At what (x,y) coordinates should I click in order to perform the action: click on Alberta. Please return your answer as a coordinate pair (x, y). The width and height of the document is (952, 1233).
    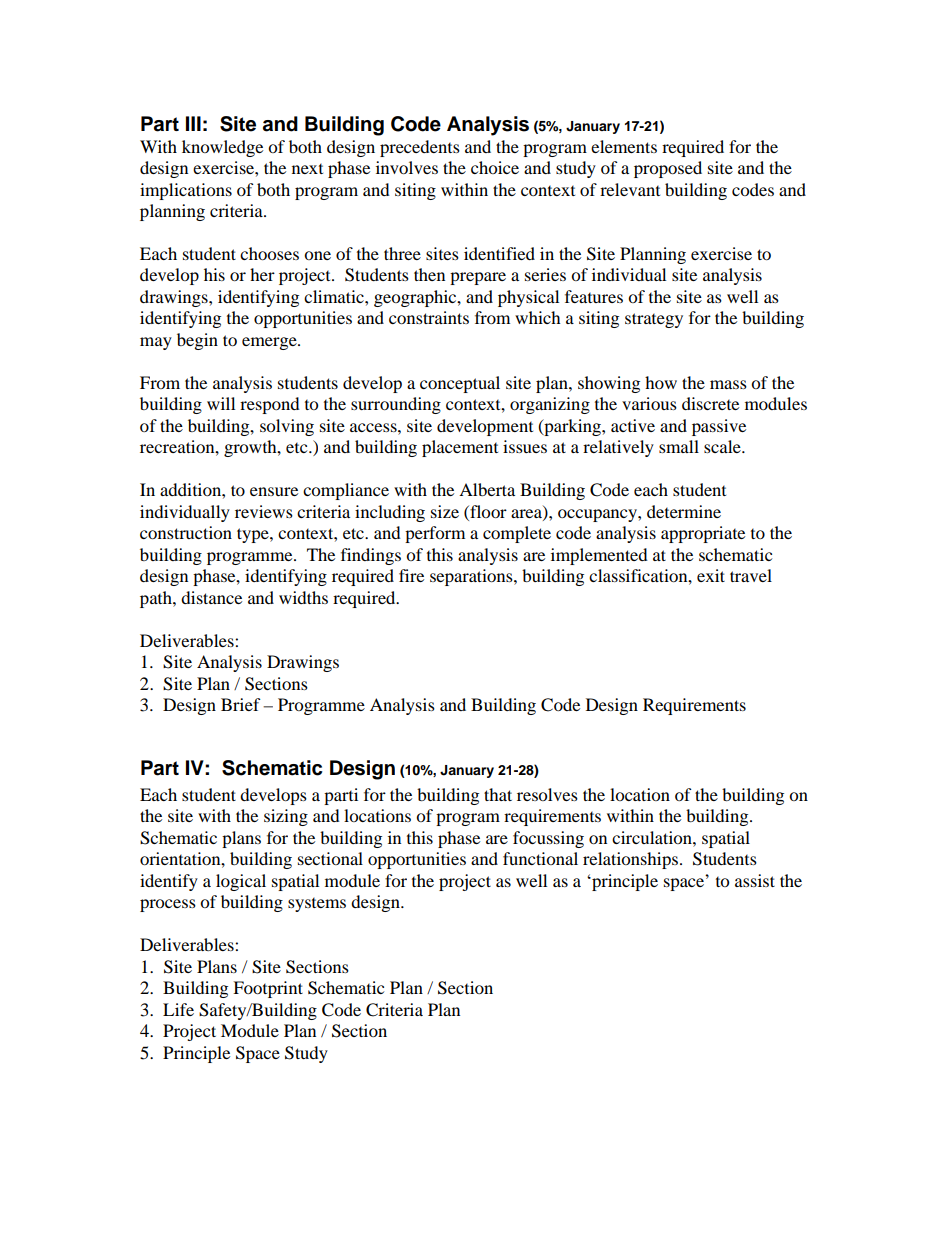
    Looking at the image, I should click on (487, 489).
